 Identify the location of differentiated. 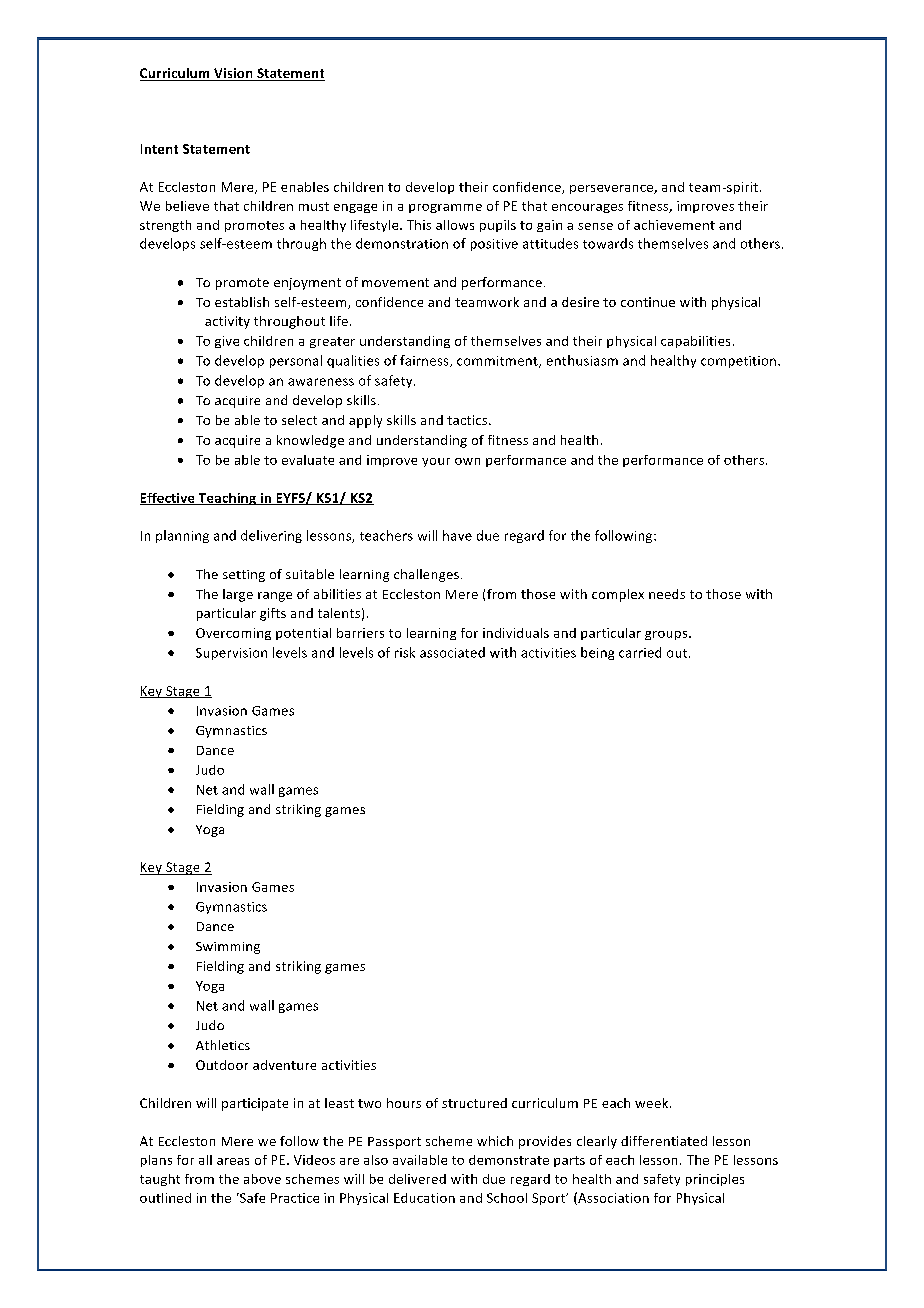
(664, 1141).
